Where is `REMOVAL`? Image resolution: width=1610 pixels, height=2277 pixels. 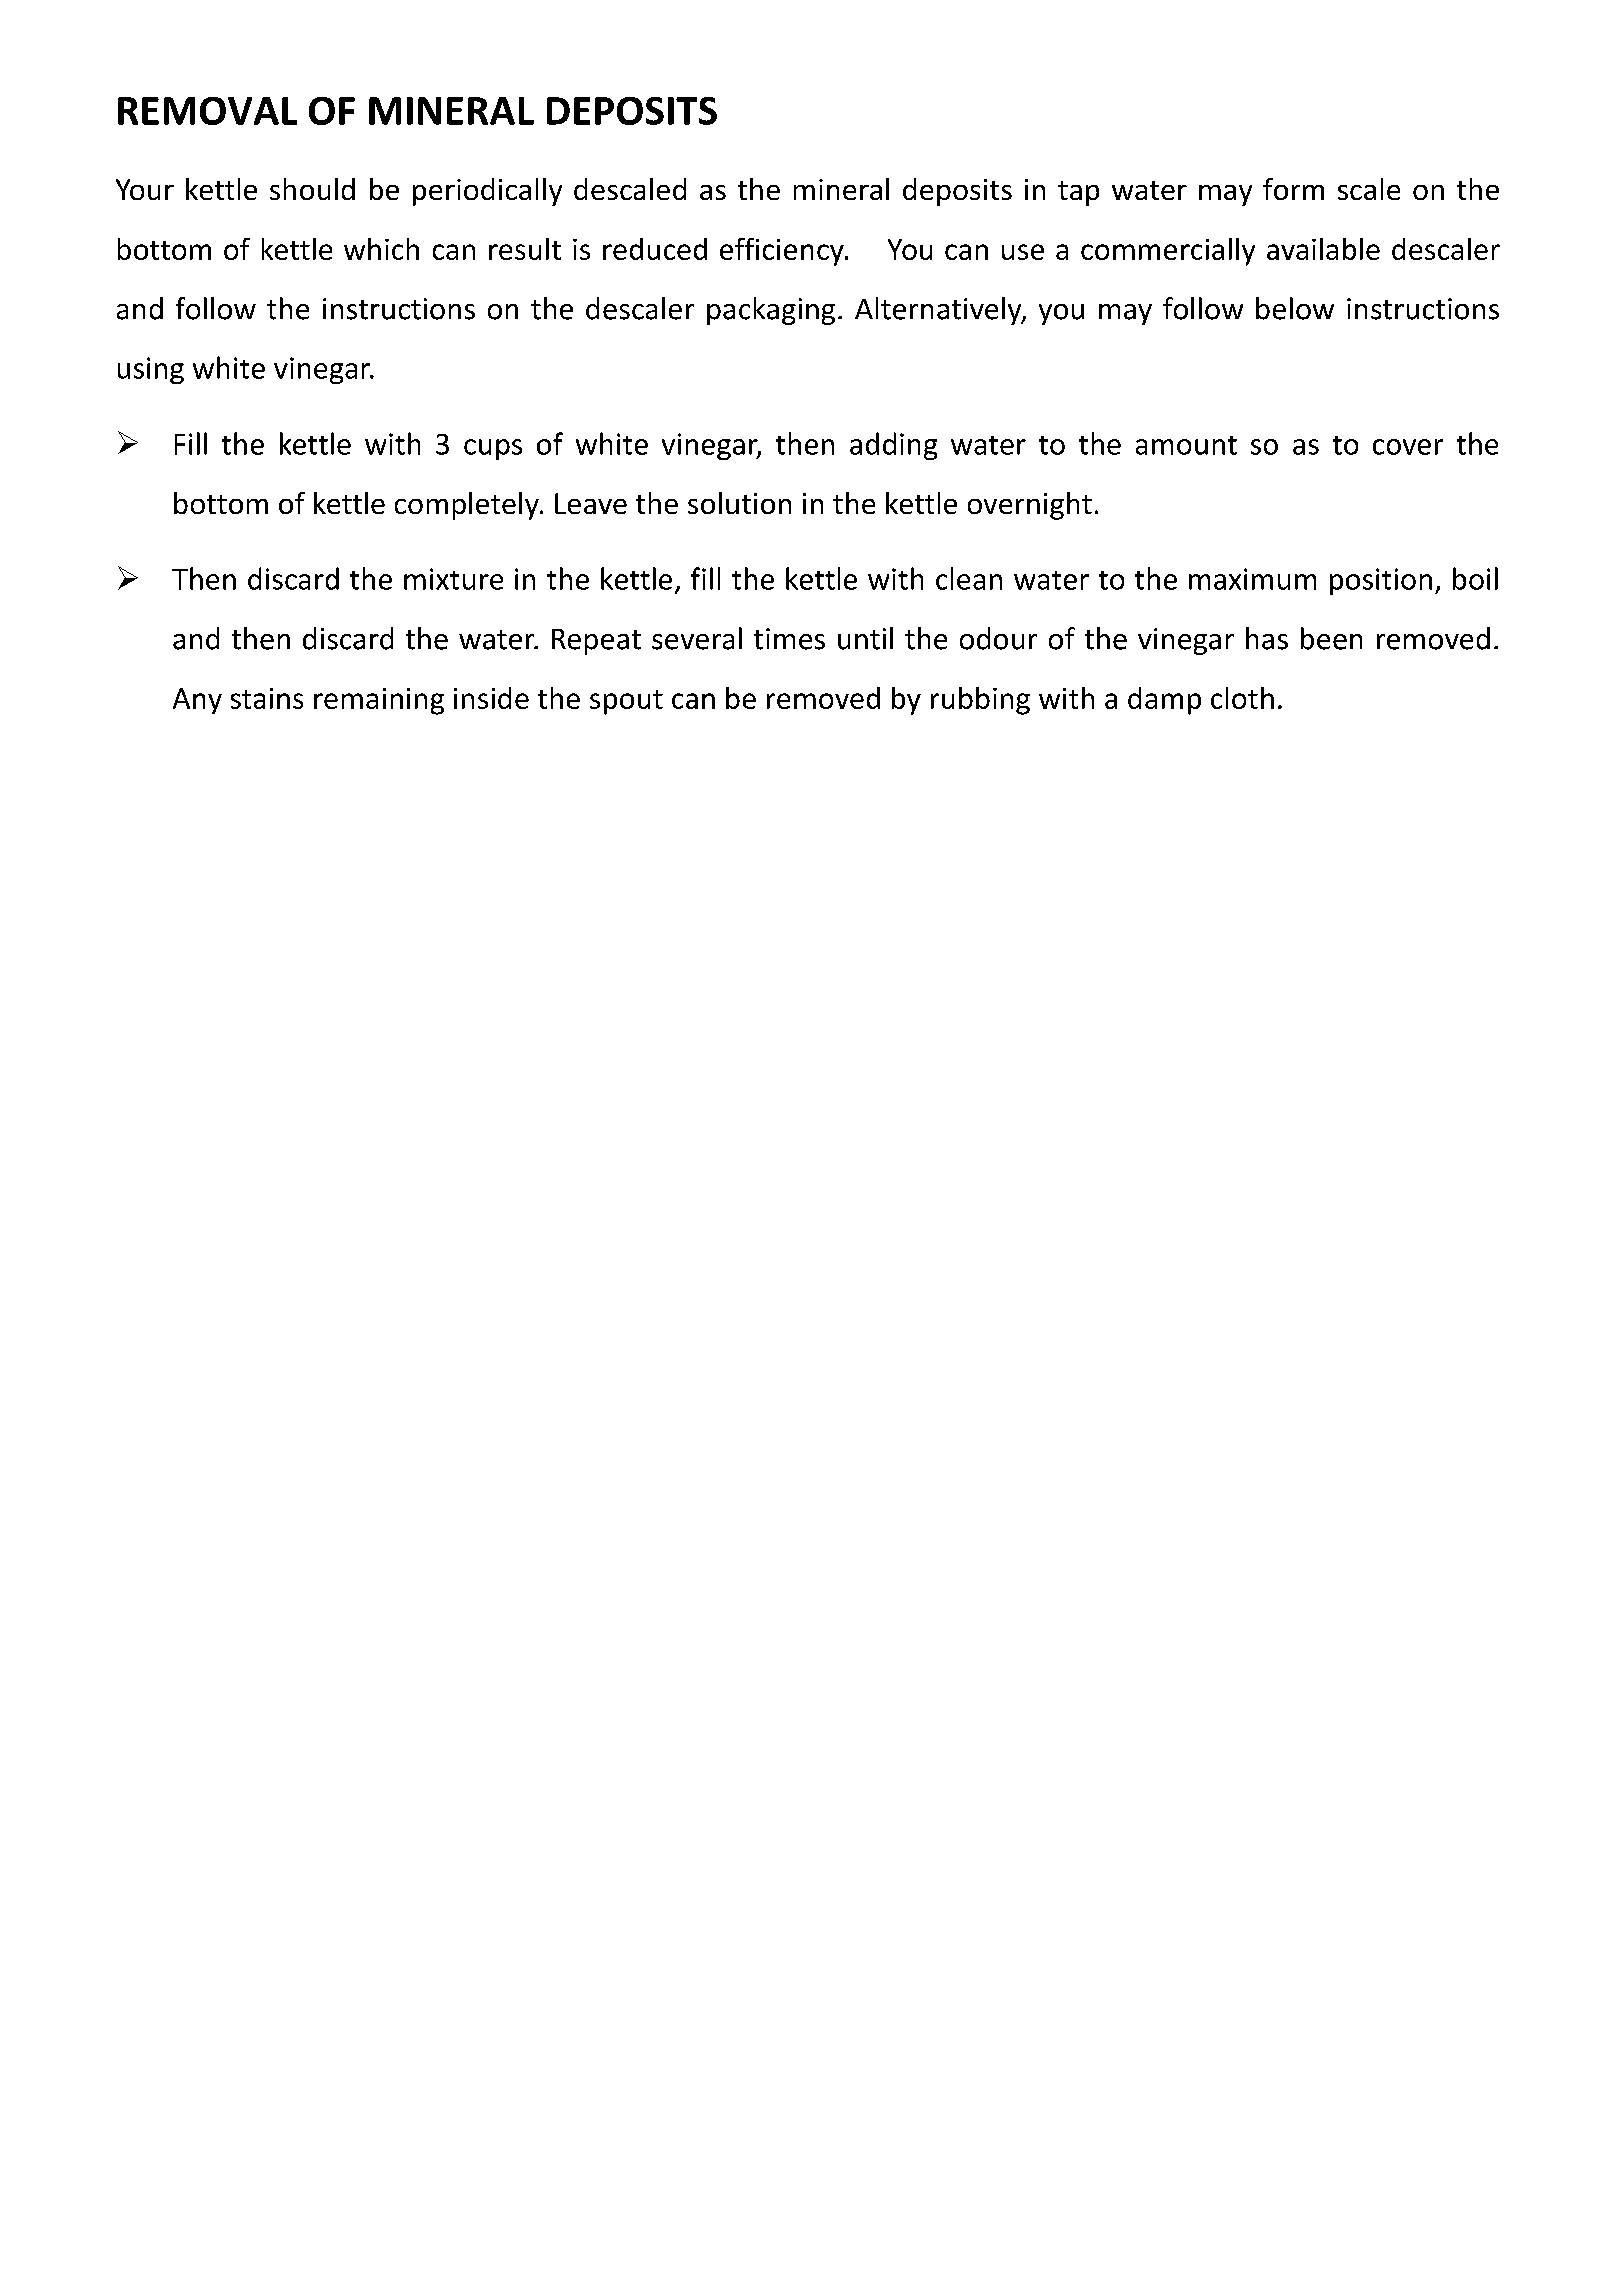 REMOVAL is located at coordinates (207, 111).
